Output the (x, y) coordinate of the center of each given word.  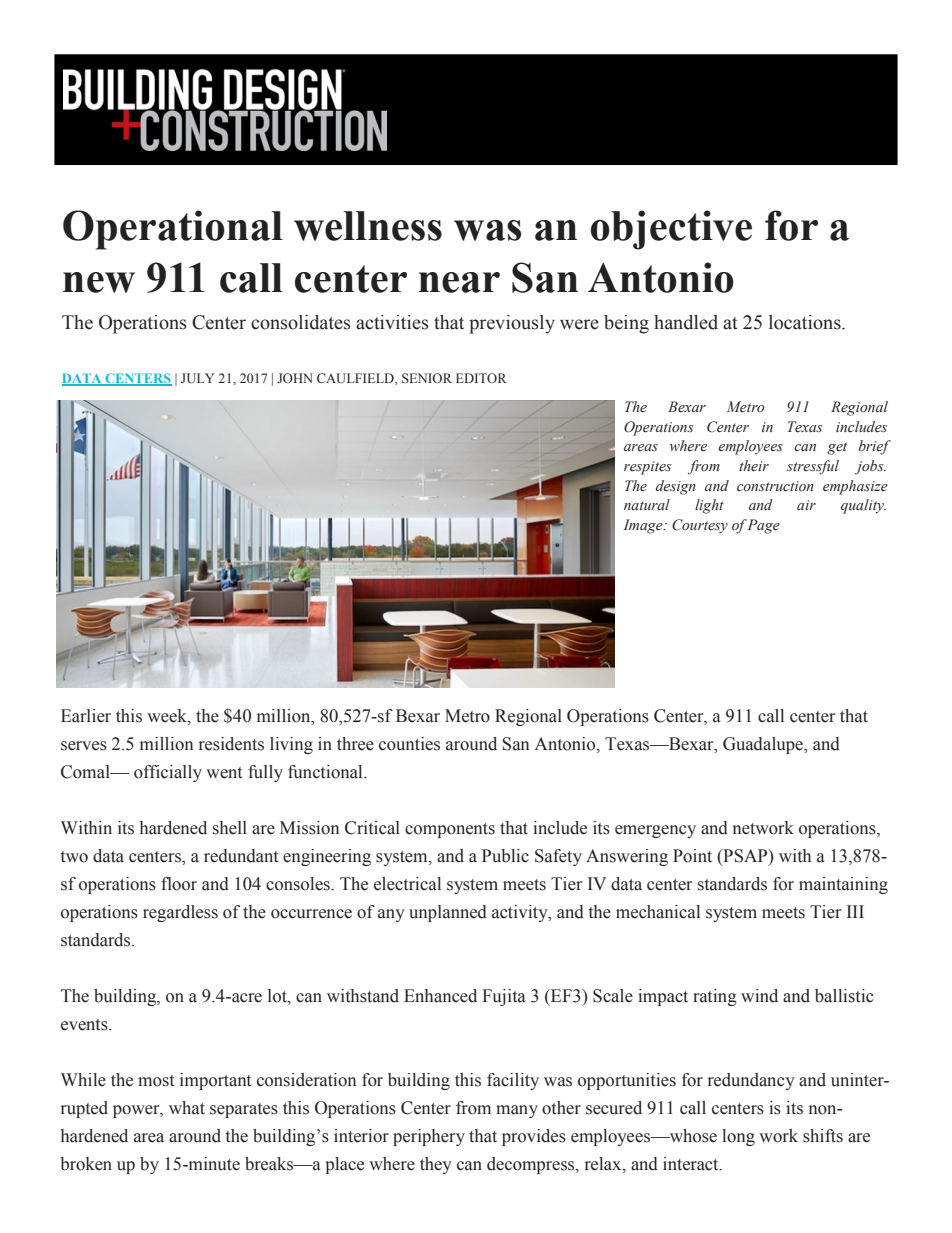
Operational (173, 230)
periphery (429, 1137)
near (459, 282)
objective (671, 230)
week (168, 716)
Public (505, 856)
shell (230, 828)
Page (764, 526)
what (187, 1108)
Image (644, 526)
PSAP (745, 856)
